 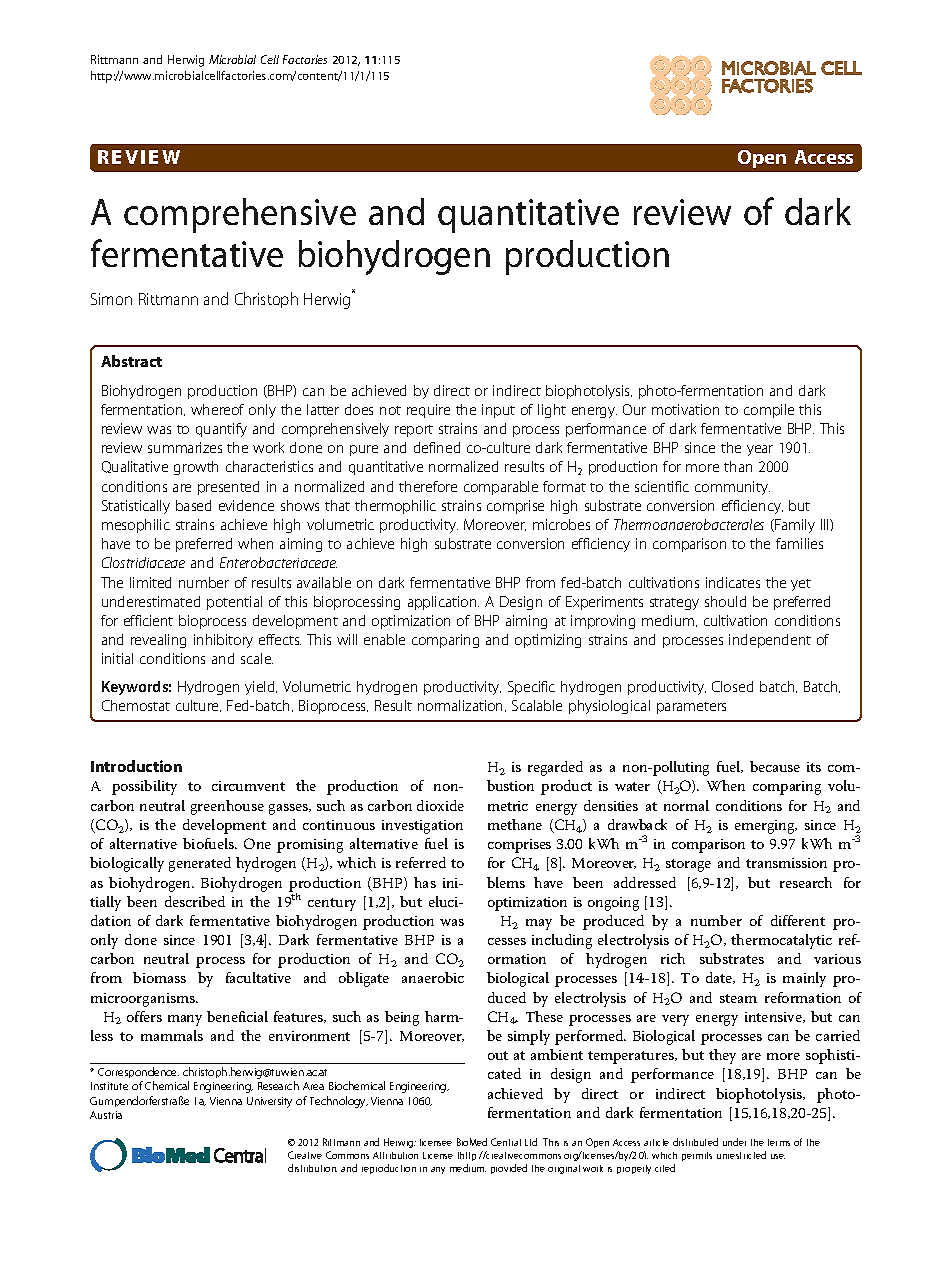 What do you see at coordinates (498, 411) in the image?
I see `input` at bounding box center [498, 411].
